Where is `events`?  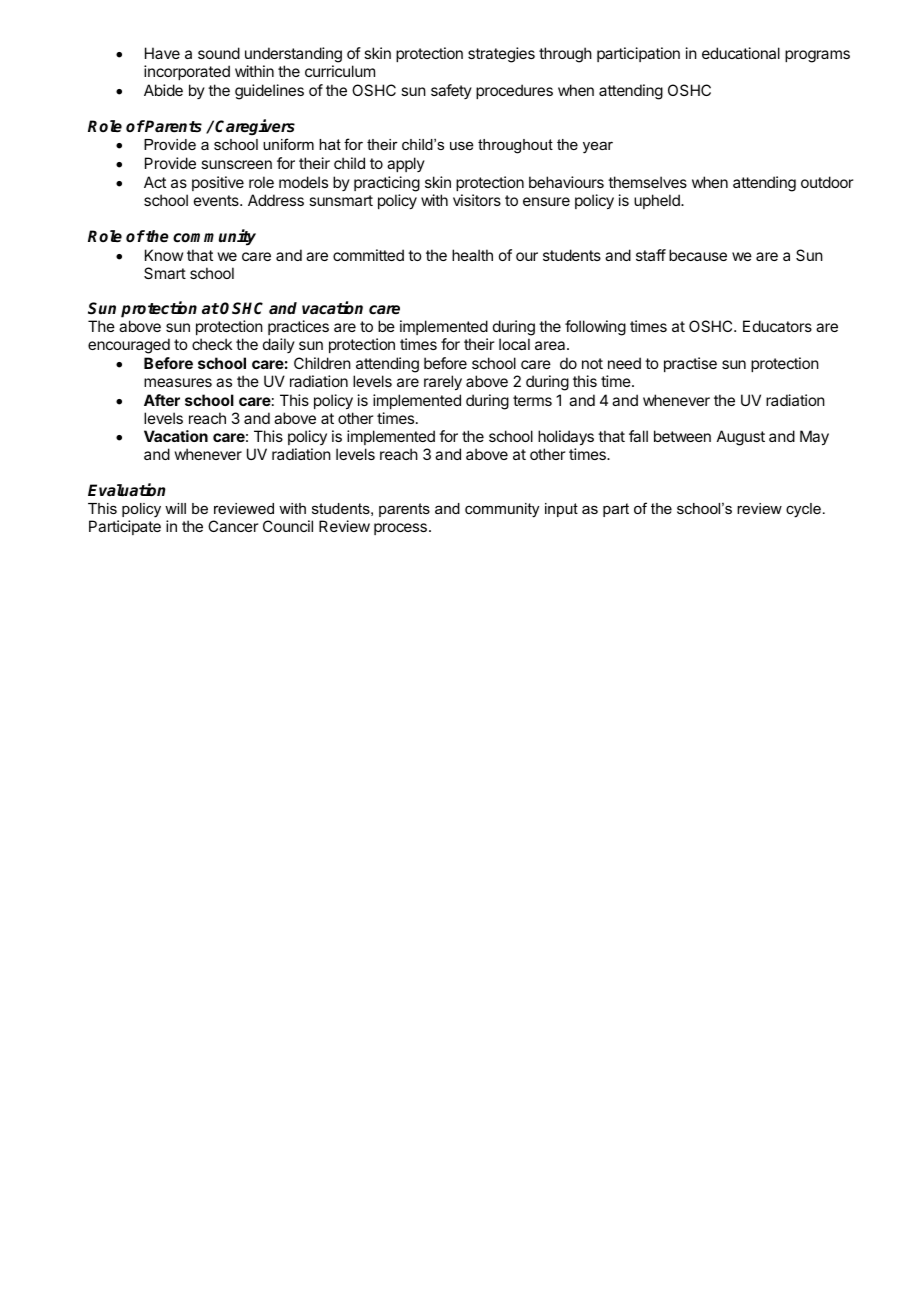 events is located at coordinates (217, 200).
